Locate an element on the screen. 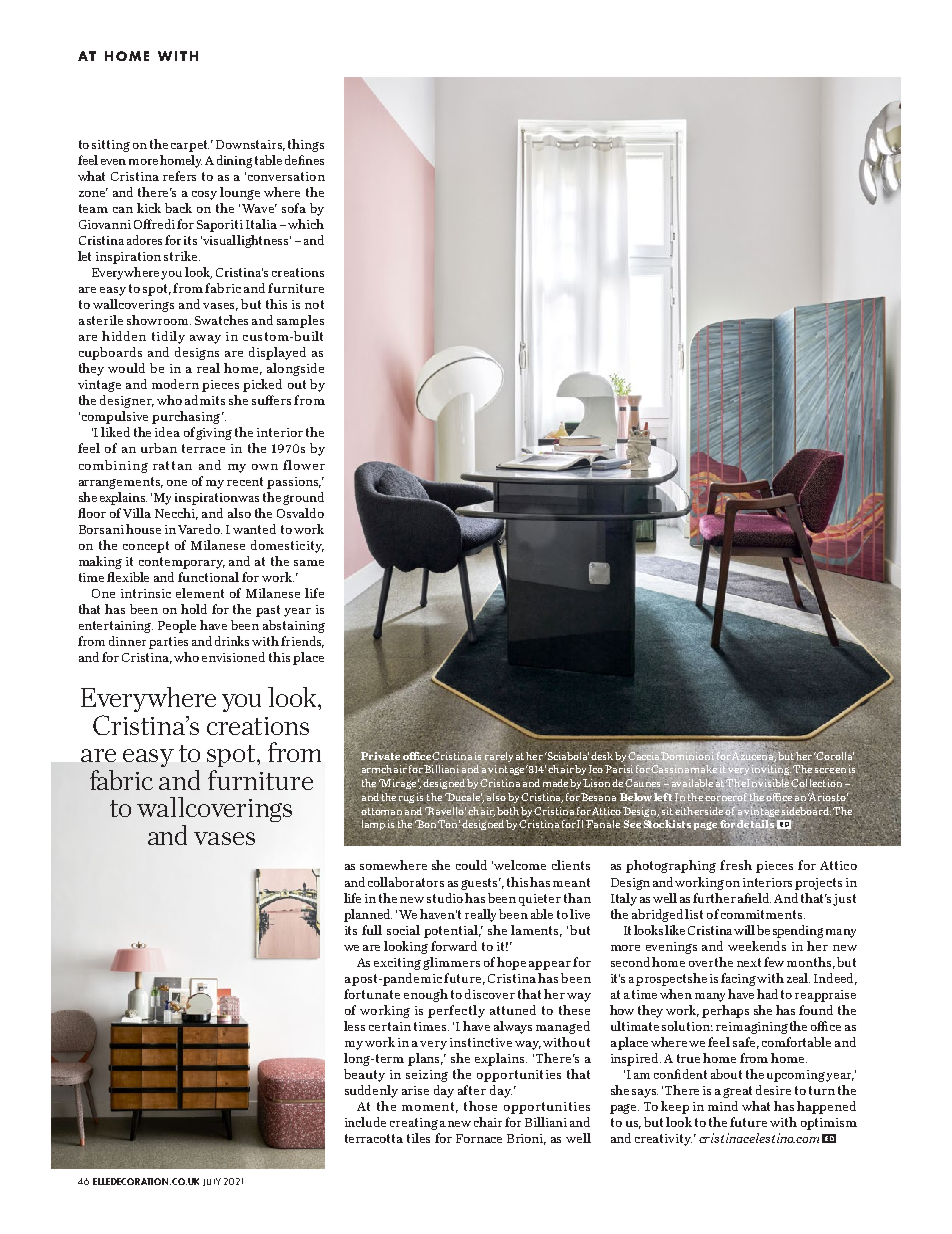 This screenshot has width=952, height=1234. defines is located at coordinates (304, 160).
